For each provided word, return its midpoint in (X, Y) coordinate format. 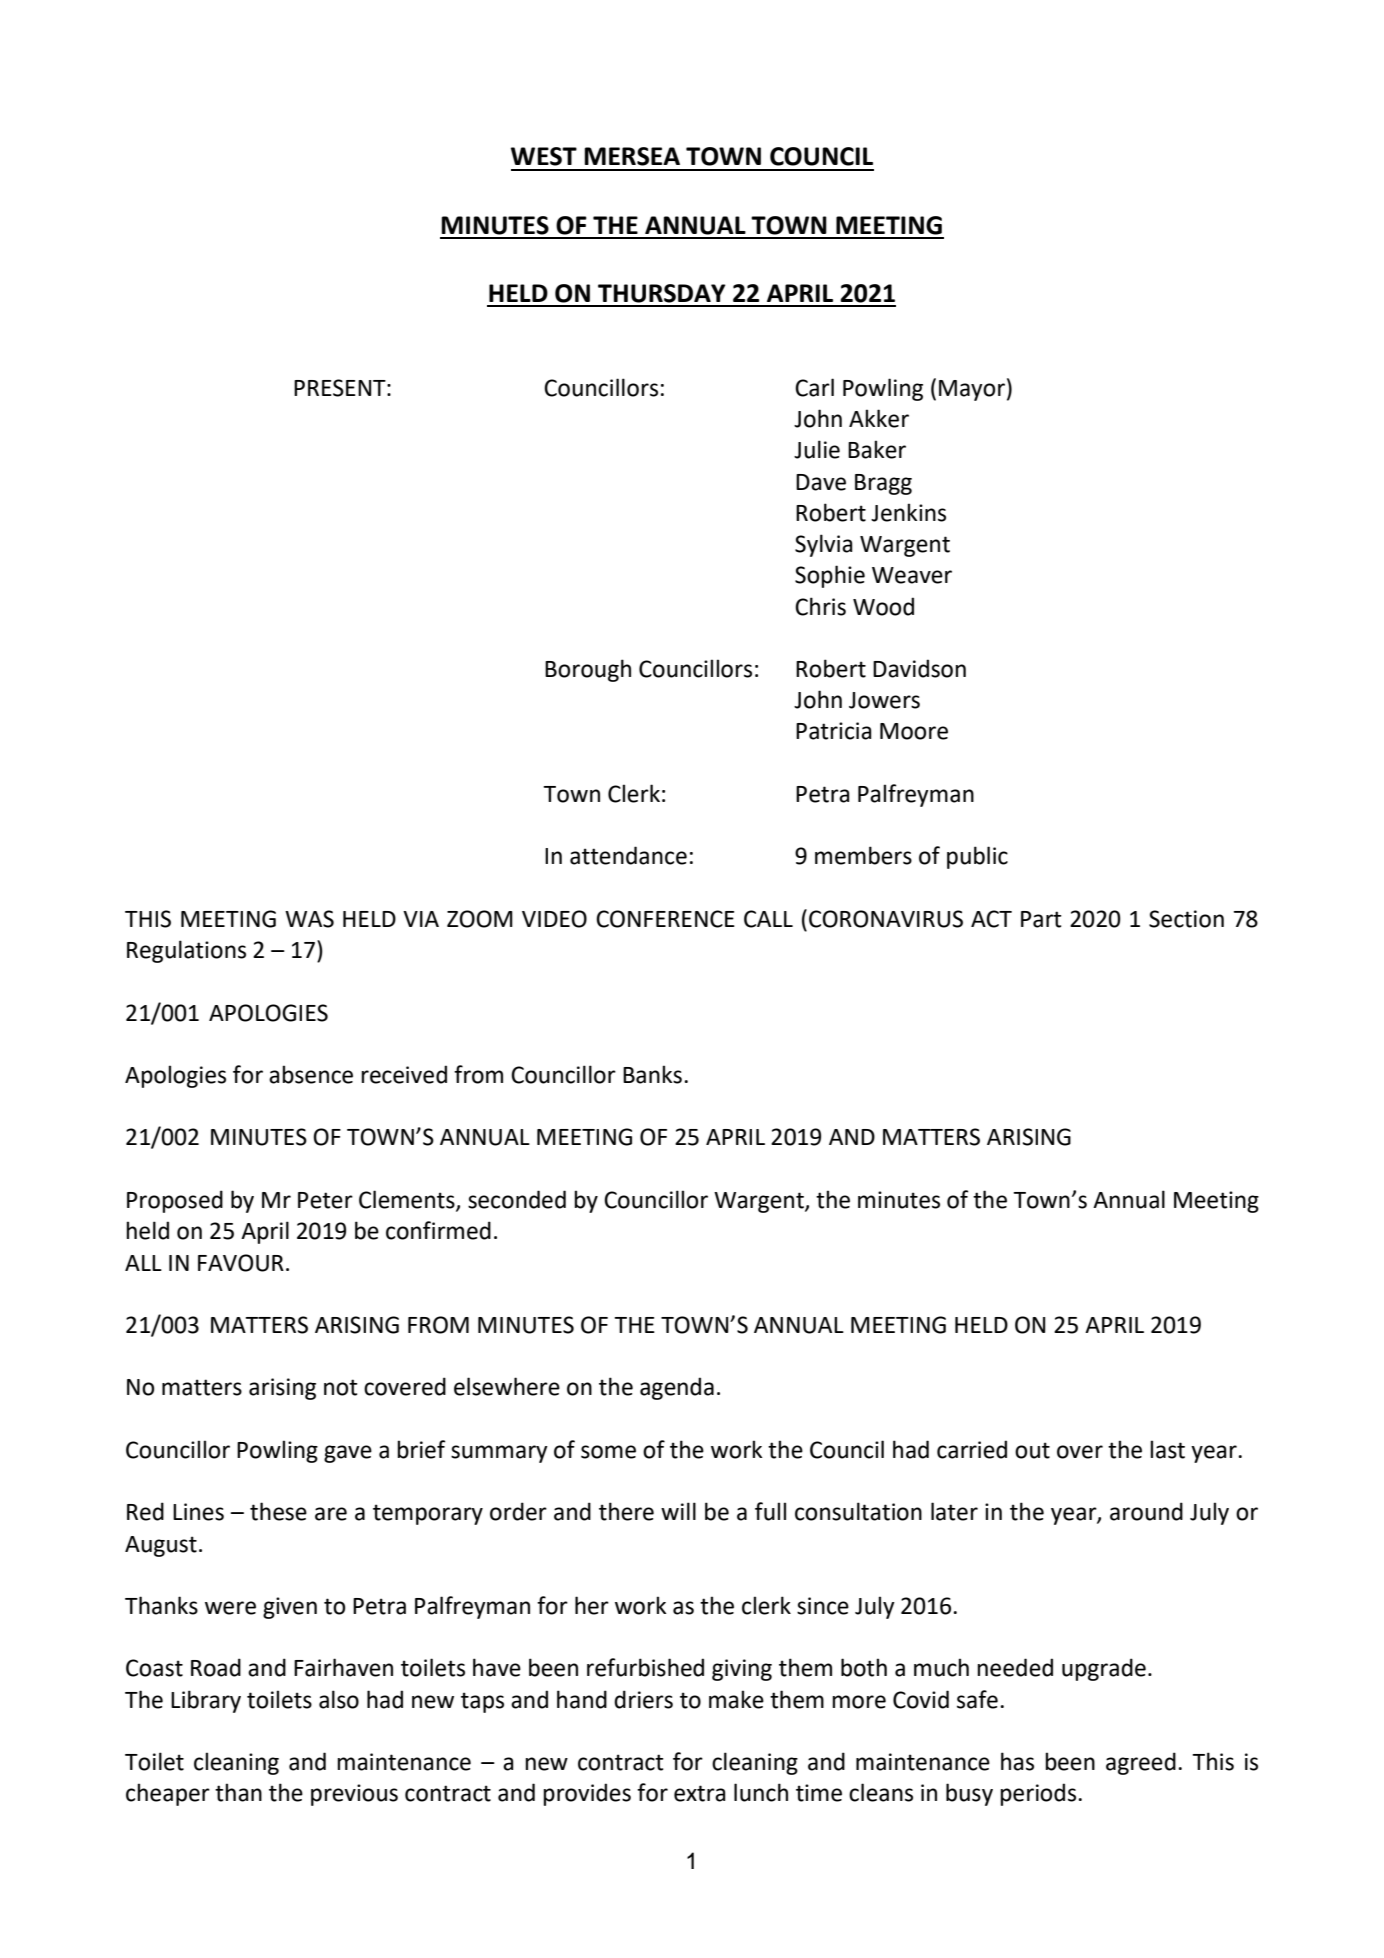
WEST (544, 156)
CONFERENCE (665, 919)
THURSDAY (662, 293)
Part (1041, 919)
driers (643, 1699)
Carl (814, 387)
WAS (309, 919)
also (339, 1699)
